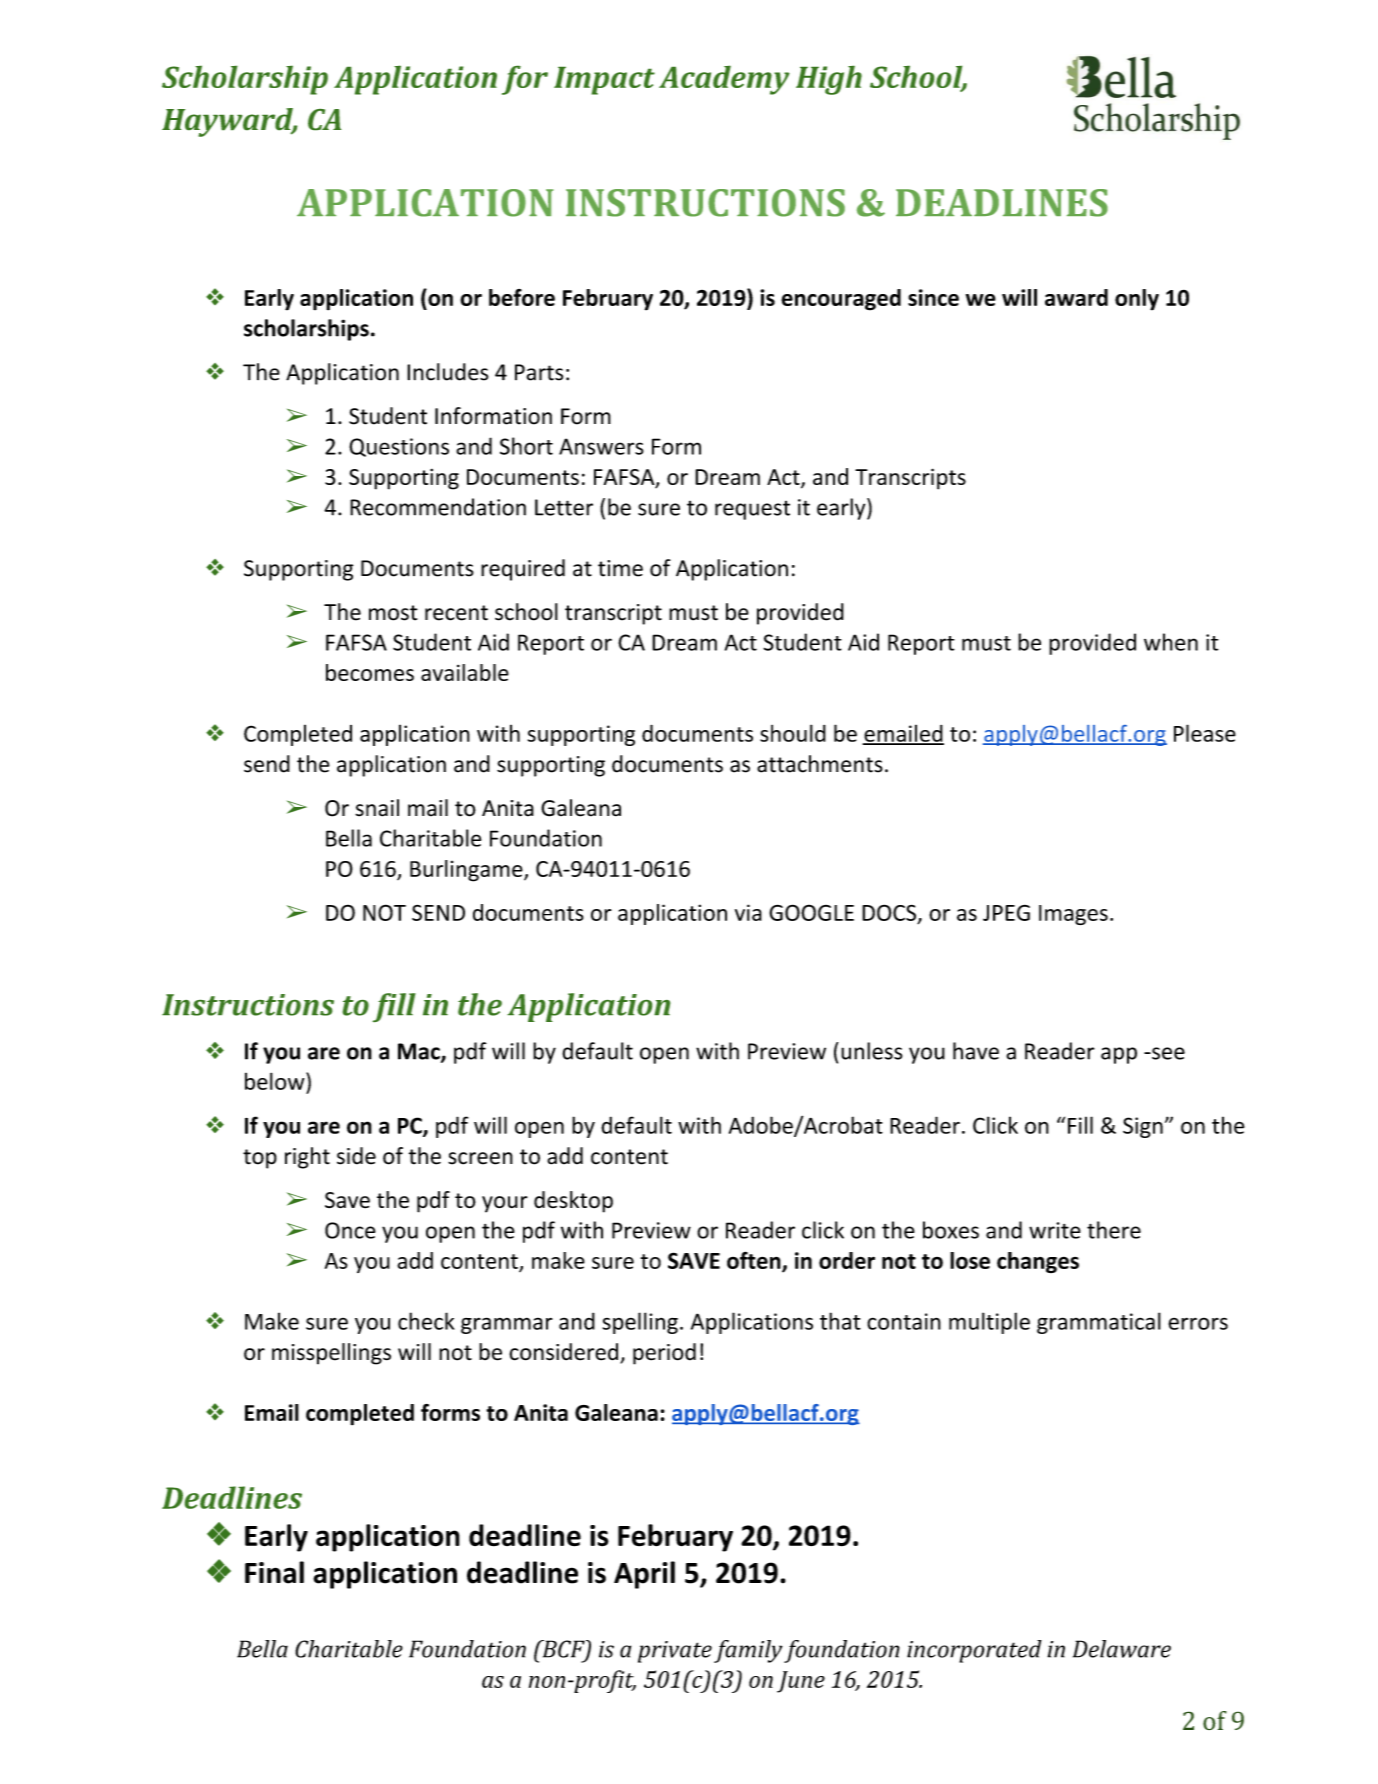 This image has width=1378, height=1784. I want to click on Final, so click(274, 1572).
